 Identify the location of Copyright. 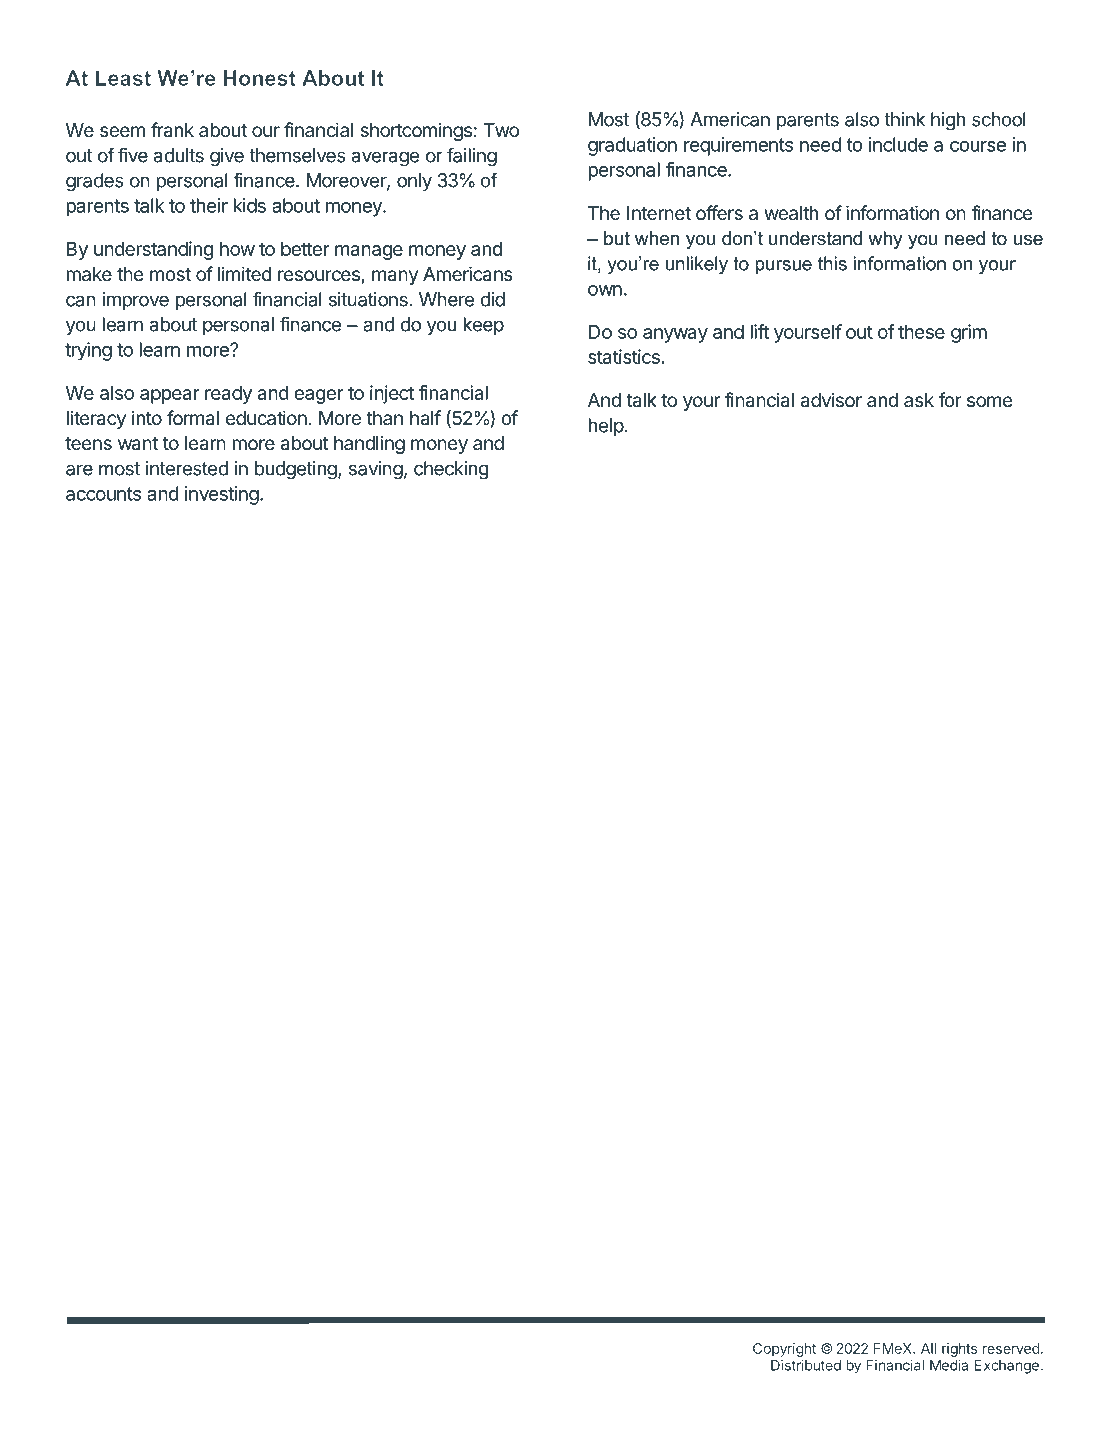
(784, 1351).
